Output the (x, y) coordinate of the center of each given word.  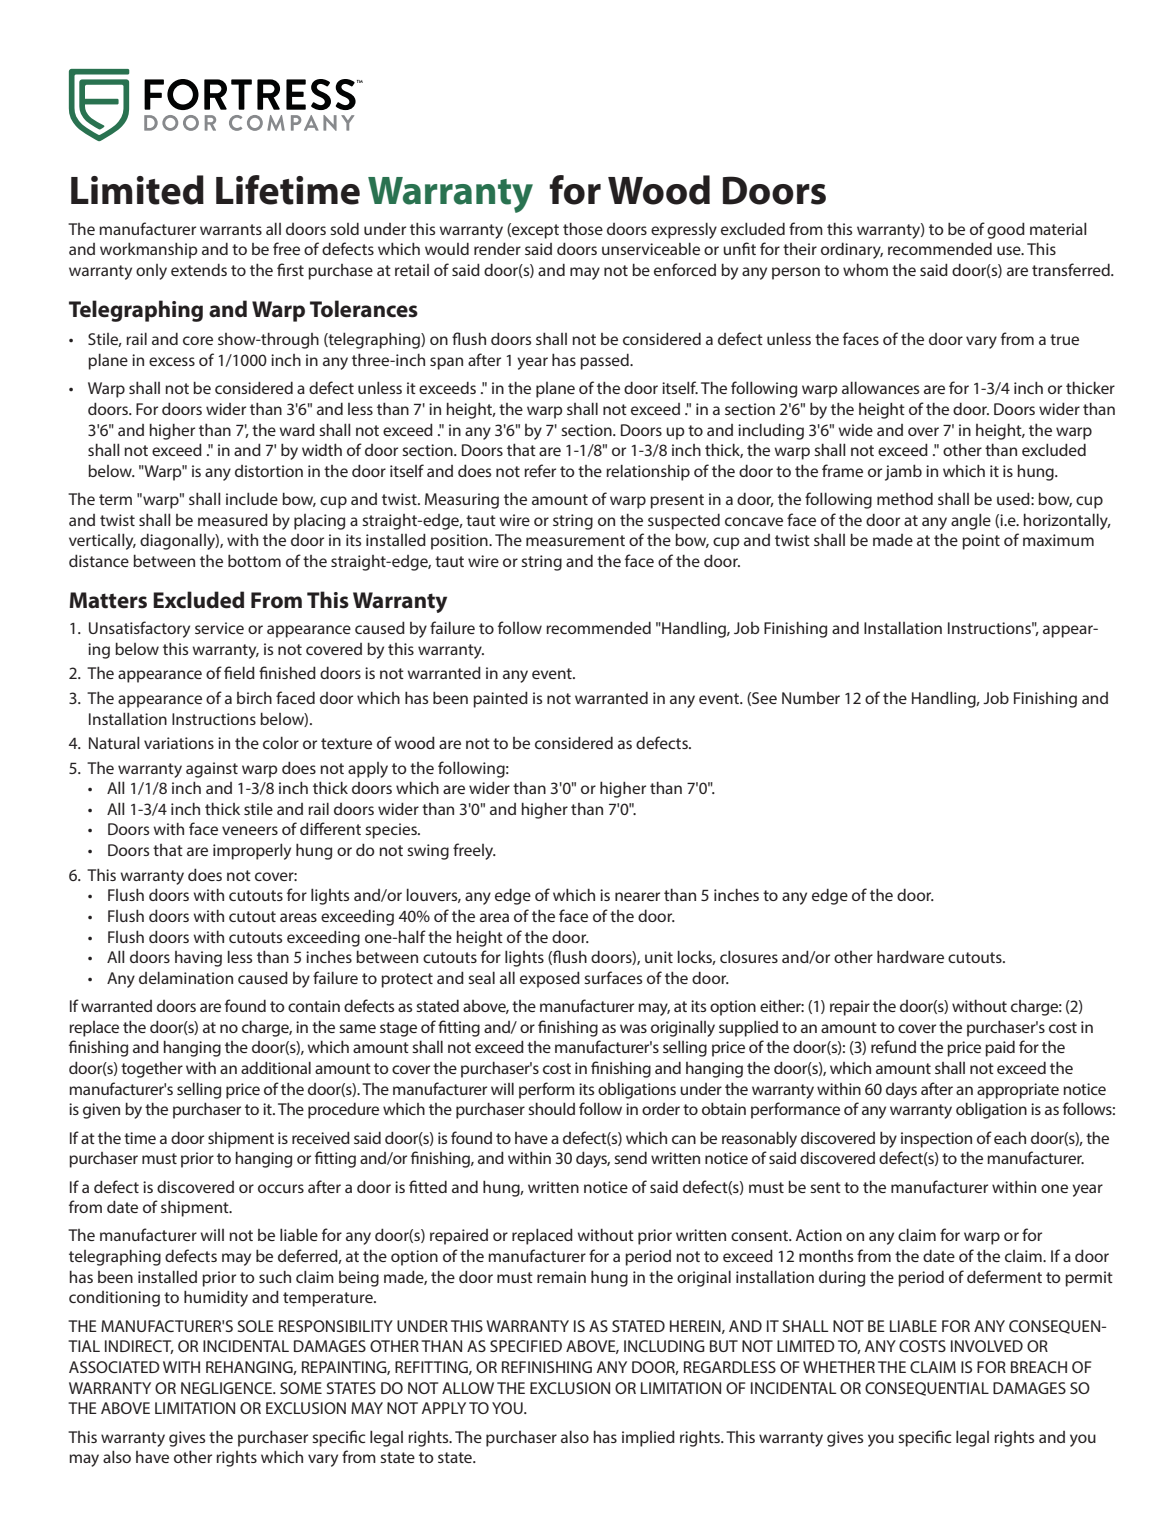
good (1006, 230)
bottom (254, 560)
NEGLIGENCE (227, 1388)
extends (199, 269)
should (551, 1108)
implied (648, 1438)
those (583, 228)
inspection (936, 1140)
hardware (910, 956)
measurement (575, 540)
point (981, 542)
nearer (637, 896)
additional (276, 1067)
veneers (250, 830)
